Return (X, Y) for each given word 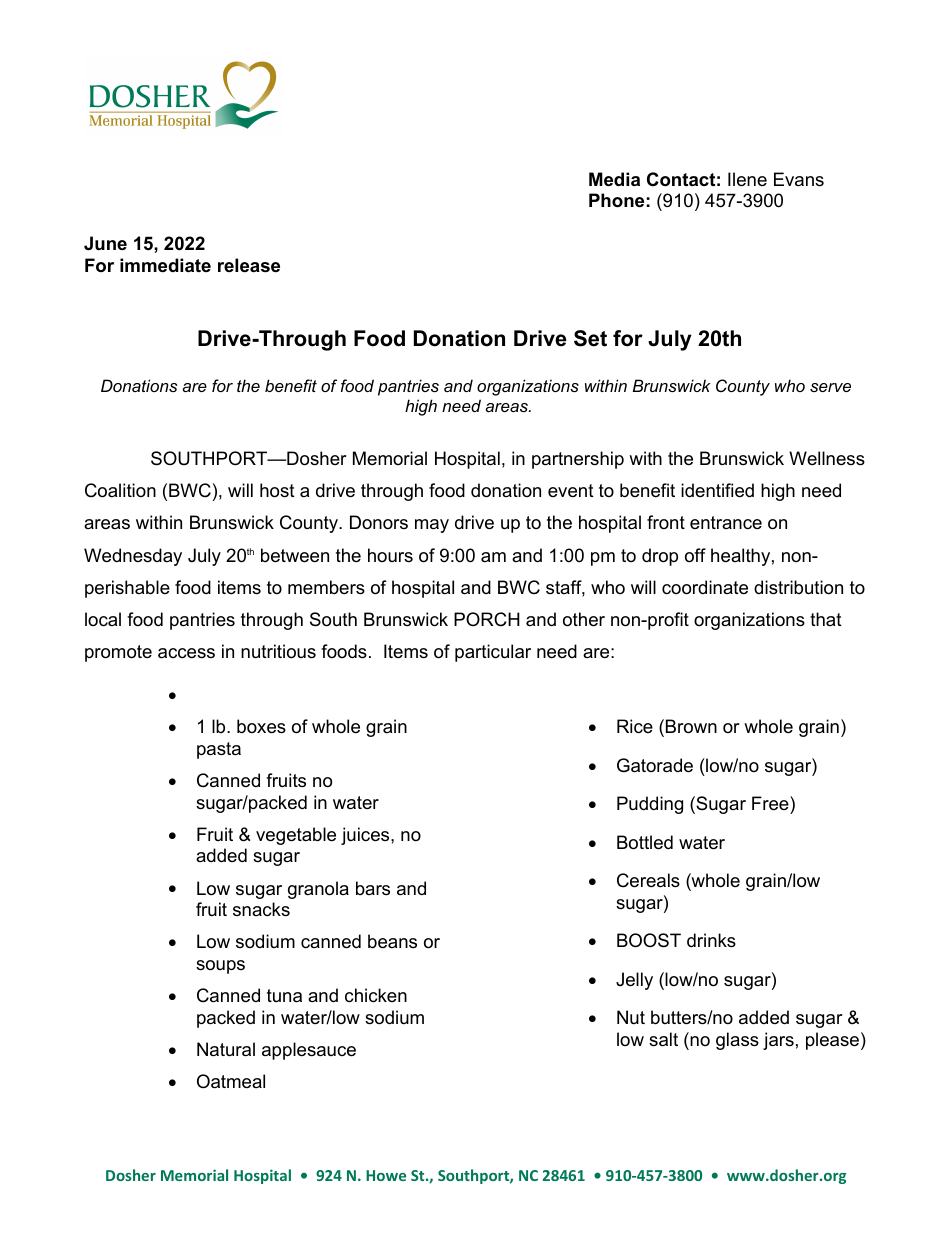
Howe (386, 1175)
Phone (616, 200)
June (105, 243)
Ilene (747, 179)
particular (493, 653)
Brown (691, 726)
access (186, 653)
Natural (226, 1049)
